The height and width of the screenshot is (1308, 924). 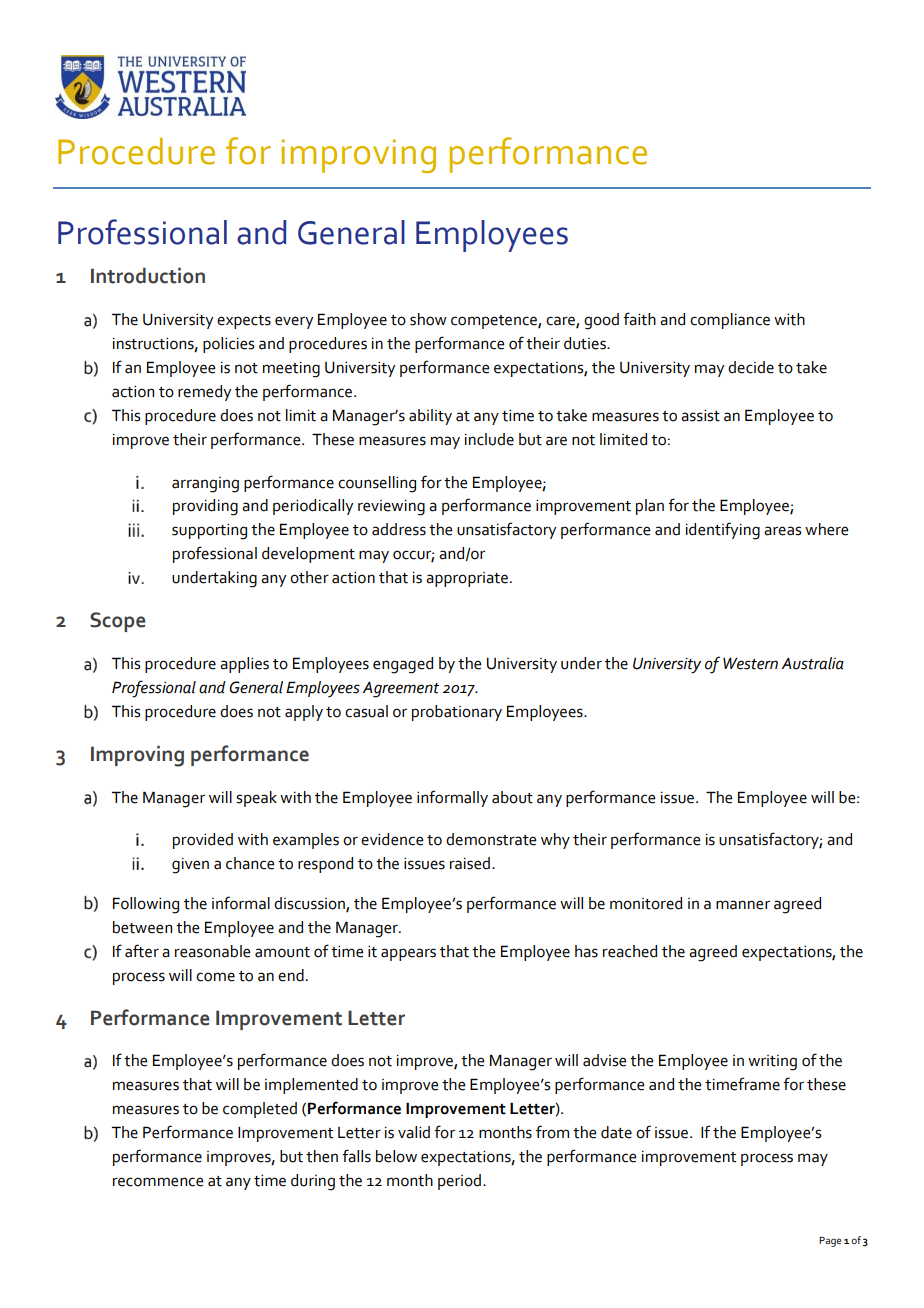 What do you see at coordinates (158, 1182) in the screenshot?
I see `recommence` at bounding box center [158, 1182].
